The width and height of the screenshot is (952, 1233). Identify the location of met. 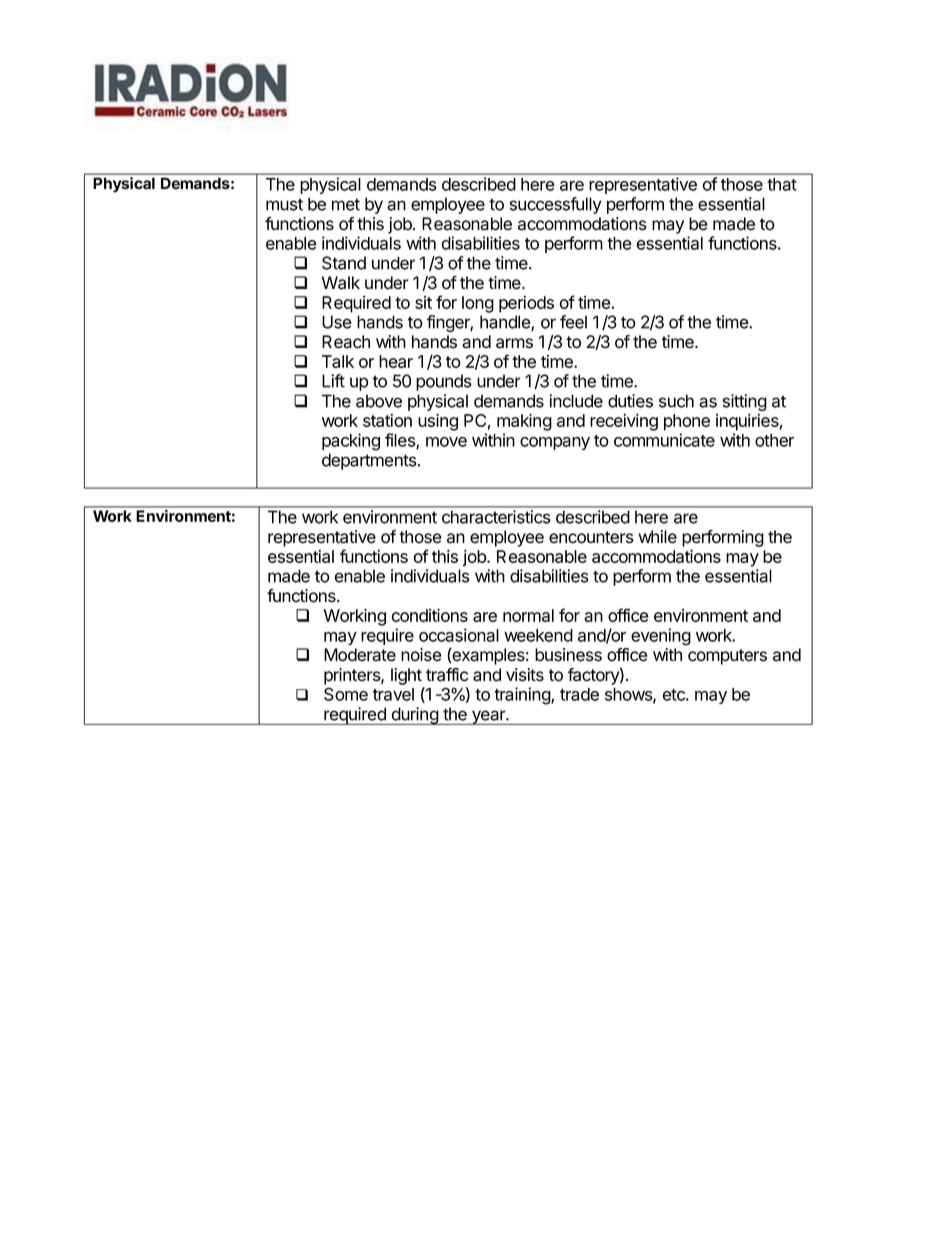
(346, 204).
